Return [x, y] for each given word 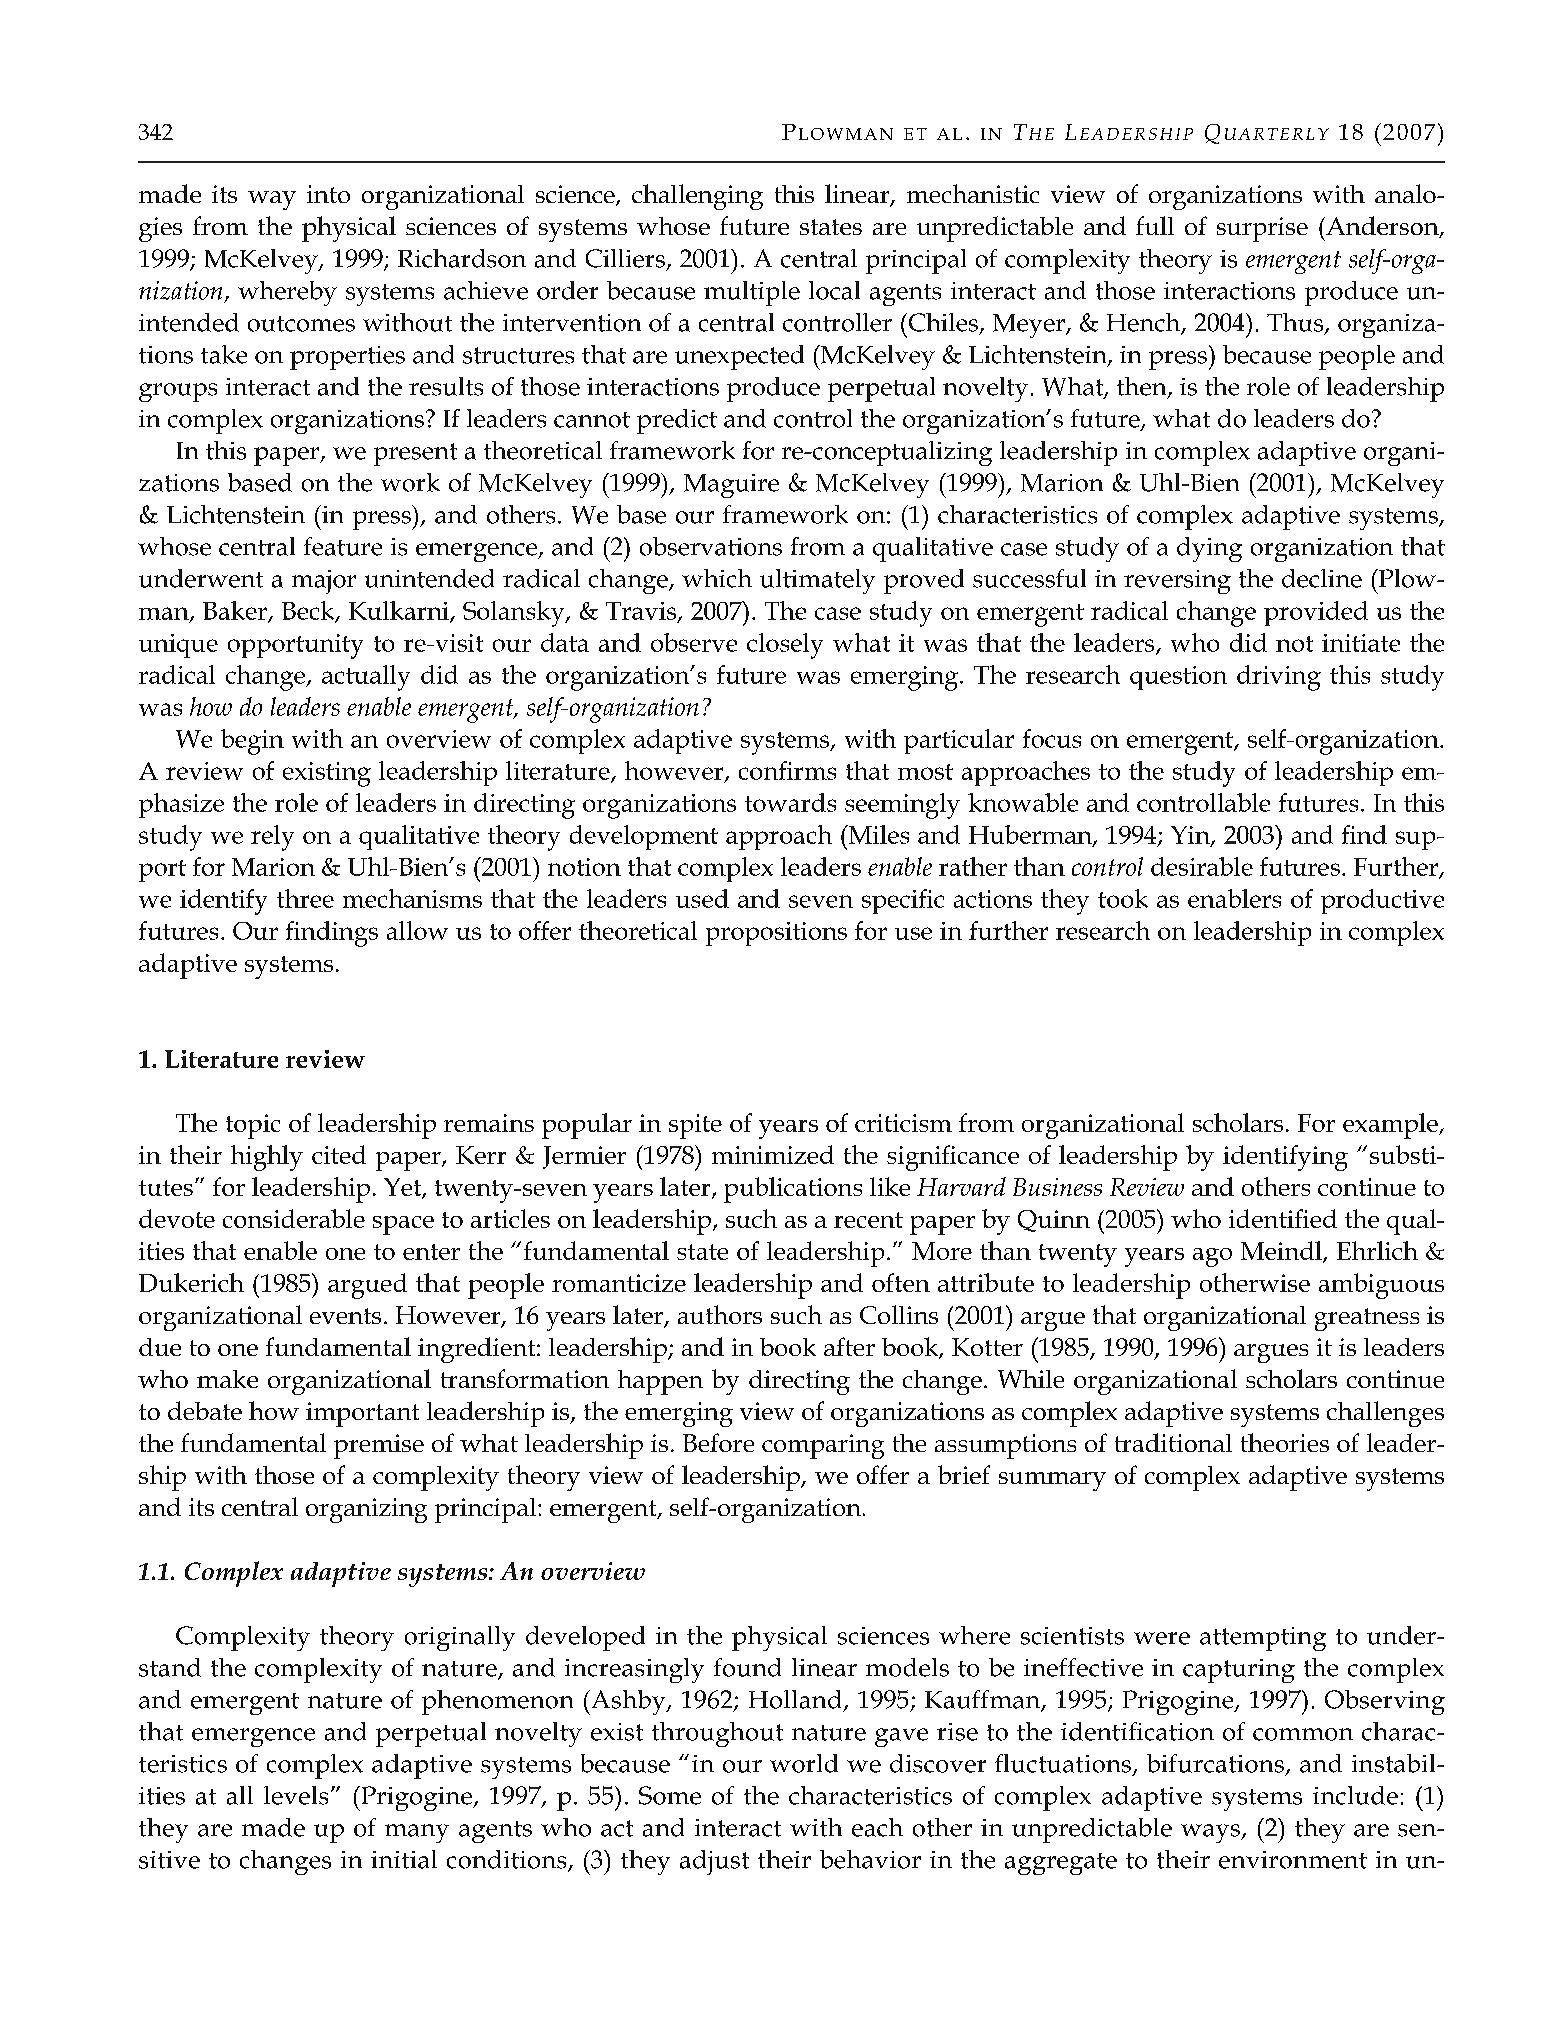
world [804, 1763]
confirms [787, 770]
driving [1279, 678]
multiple [752, 293]
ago [1212, 1257]
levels [296, 1795]
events [345, 1316]
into [328, 194]
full [1155, 225]
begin [252, 742]
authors [720, 1314]
